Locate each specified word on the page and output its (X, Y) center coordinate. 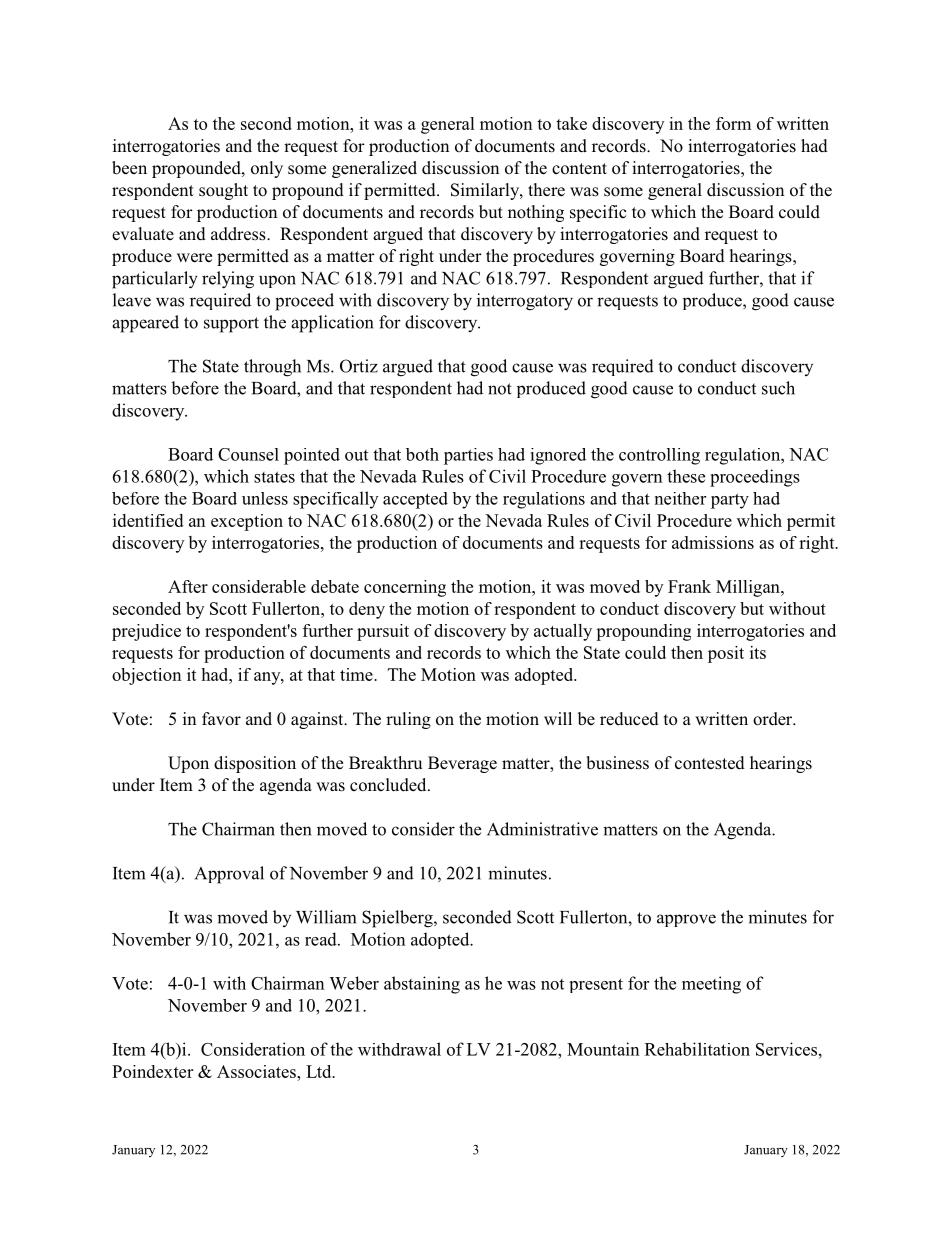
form (733, 123)
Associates (257, 1071)
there (546, 190)
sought (223, 191)
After (188, 586)
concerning (405, 588)
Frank (689, 586)
